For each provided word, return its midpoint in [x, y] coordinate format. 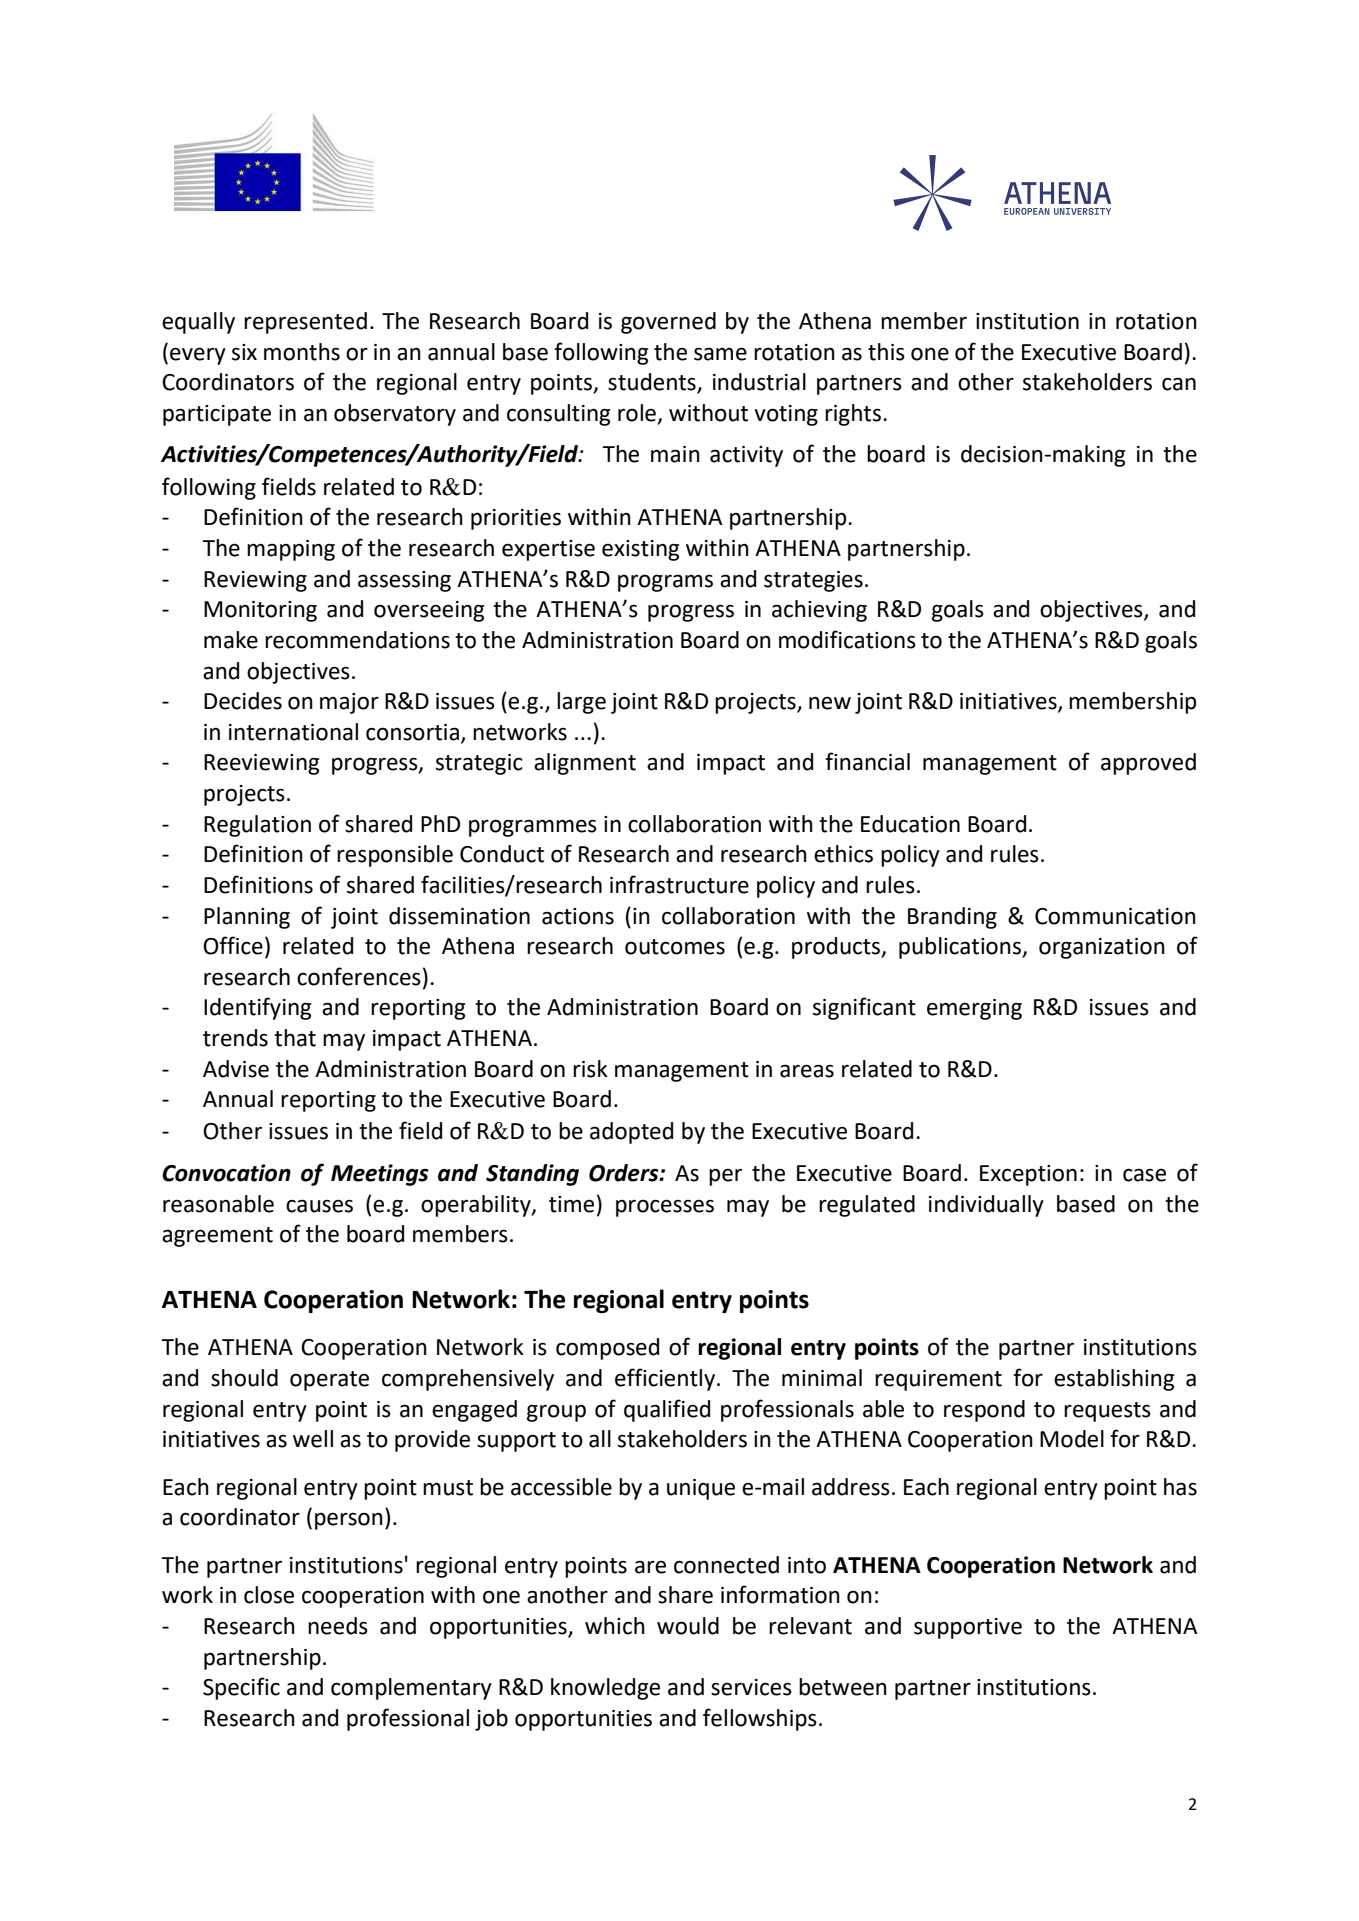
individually [986, 1206]
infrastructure [679, 884]
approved [1148, 764]
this [886, 352]
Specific [241, 1688]
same [720, 354]
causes [319, 1206]
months [302, 352]
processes [665, 1208]
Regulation [257, 826]
